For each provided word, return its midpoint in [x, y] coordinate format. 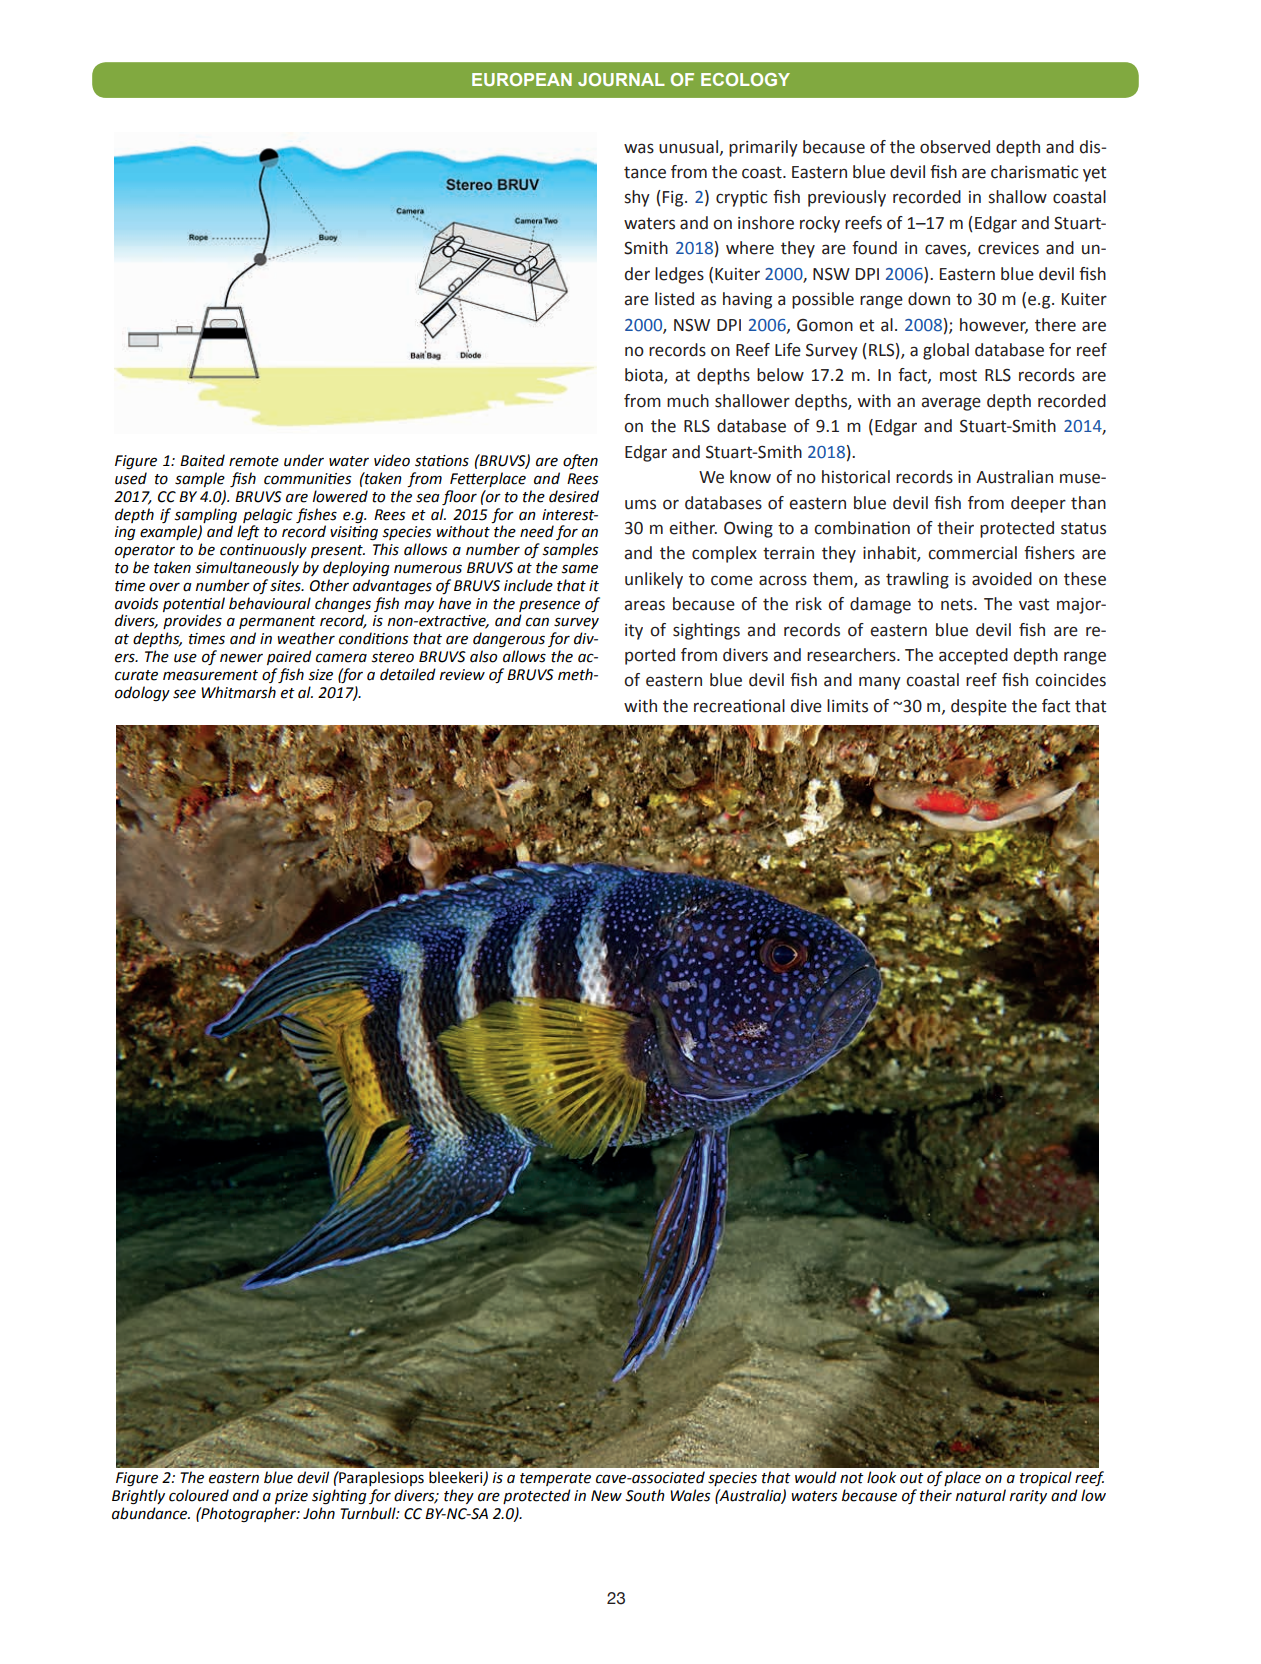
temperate [555, 1479]
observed [955, 147]
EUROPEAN [522, 79]
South [645, 1495]
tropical [1046, 1478]
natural [981, 1495]
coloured [199, 1495]
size [321, 675]
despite [979, 707]
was [639, 148]
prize [291, 1497]
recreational [739, 706]
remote [254, 461]
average [951, 404]
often [580, 461]
